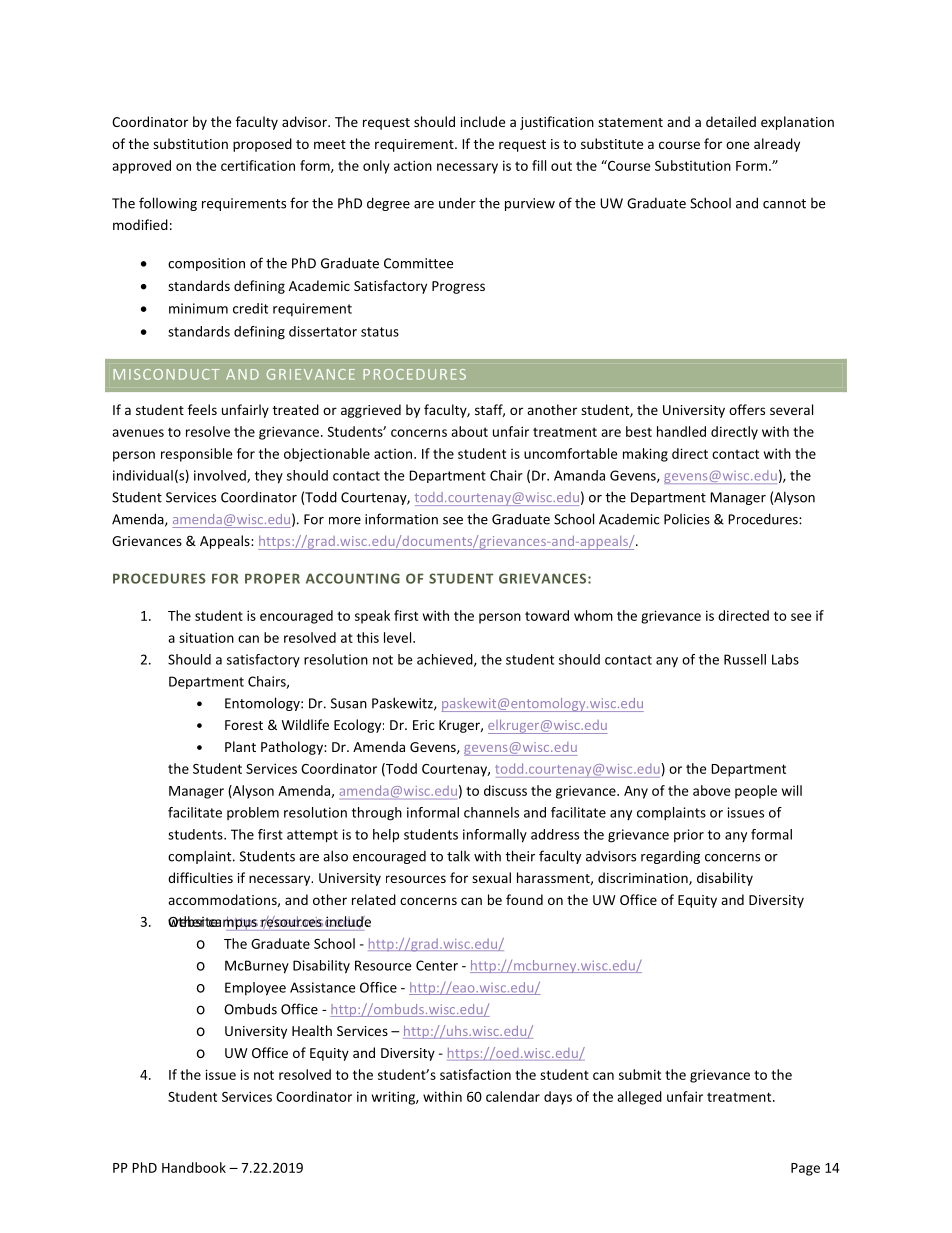  Describe the element at coordinates (469, 431) in the image. I see `about` at that location.
